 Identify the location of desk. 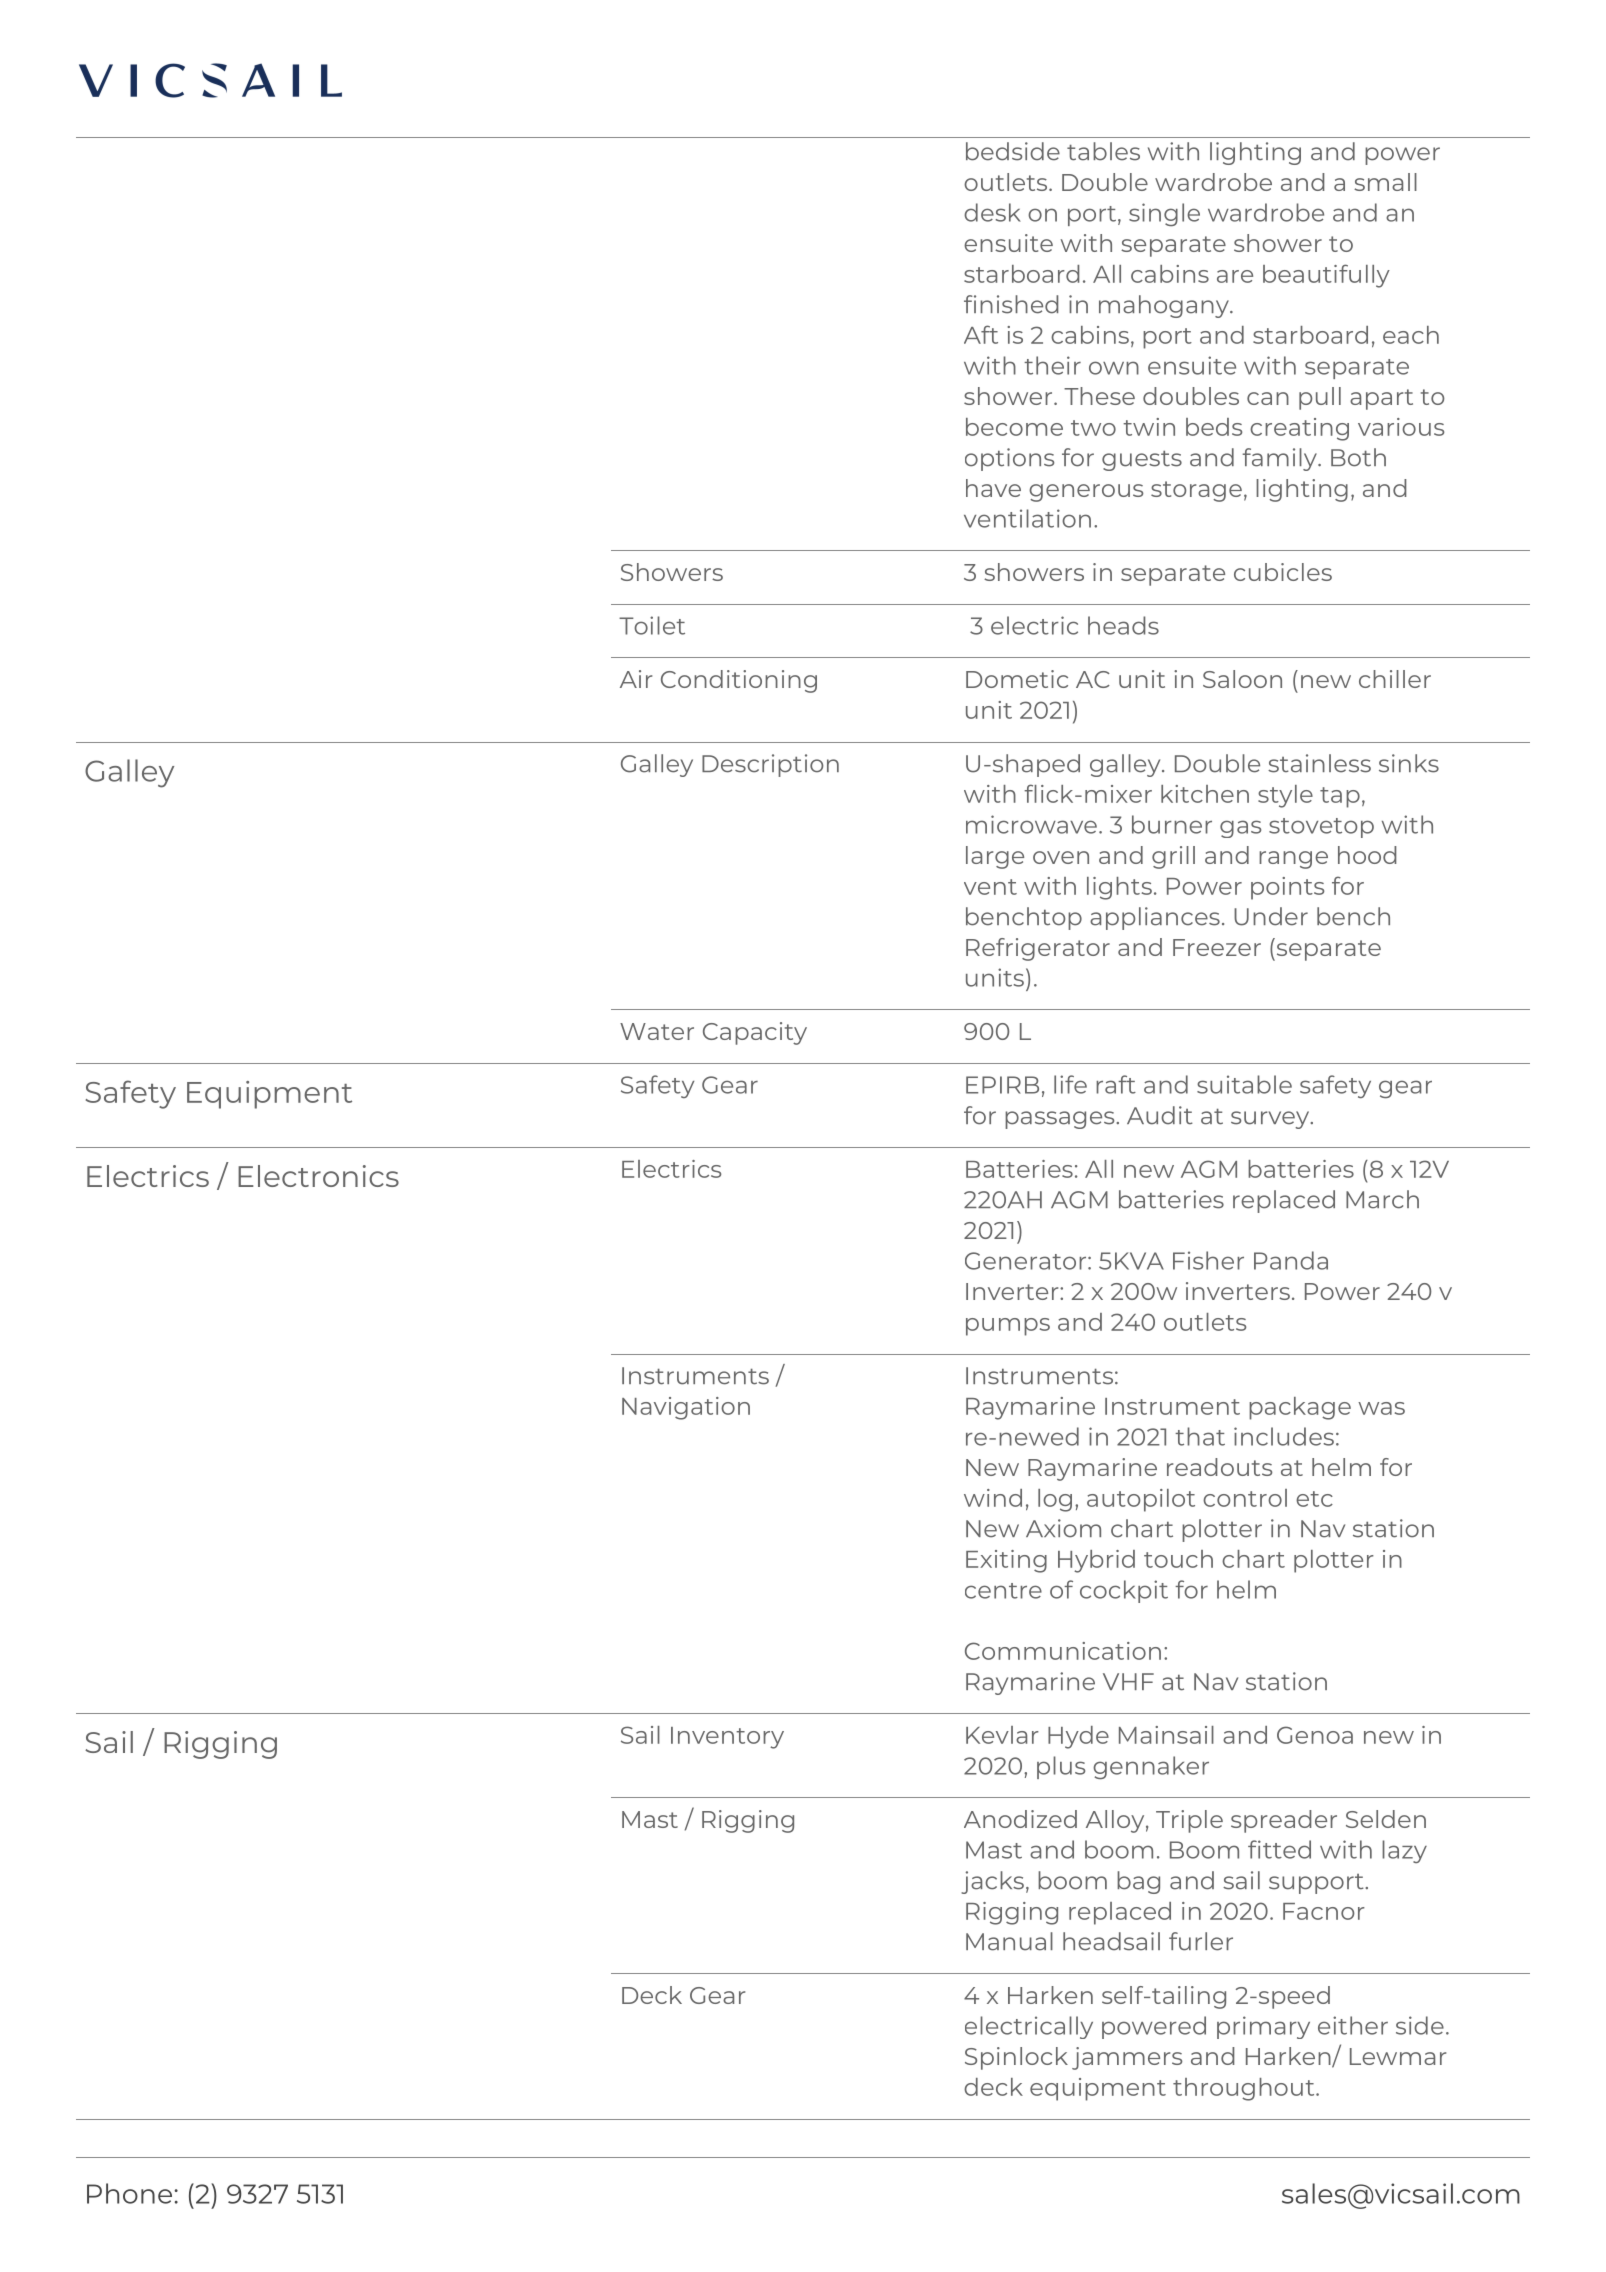
(992, 212).
